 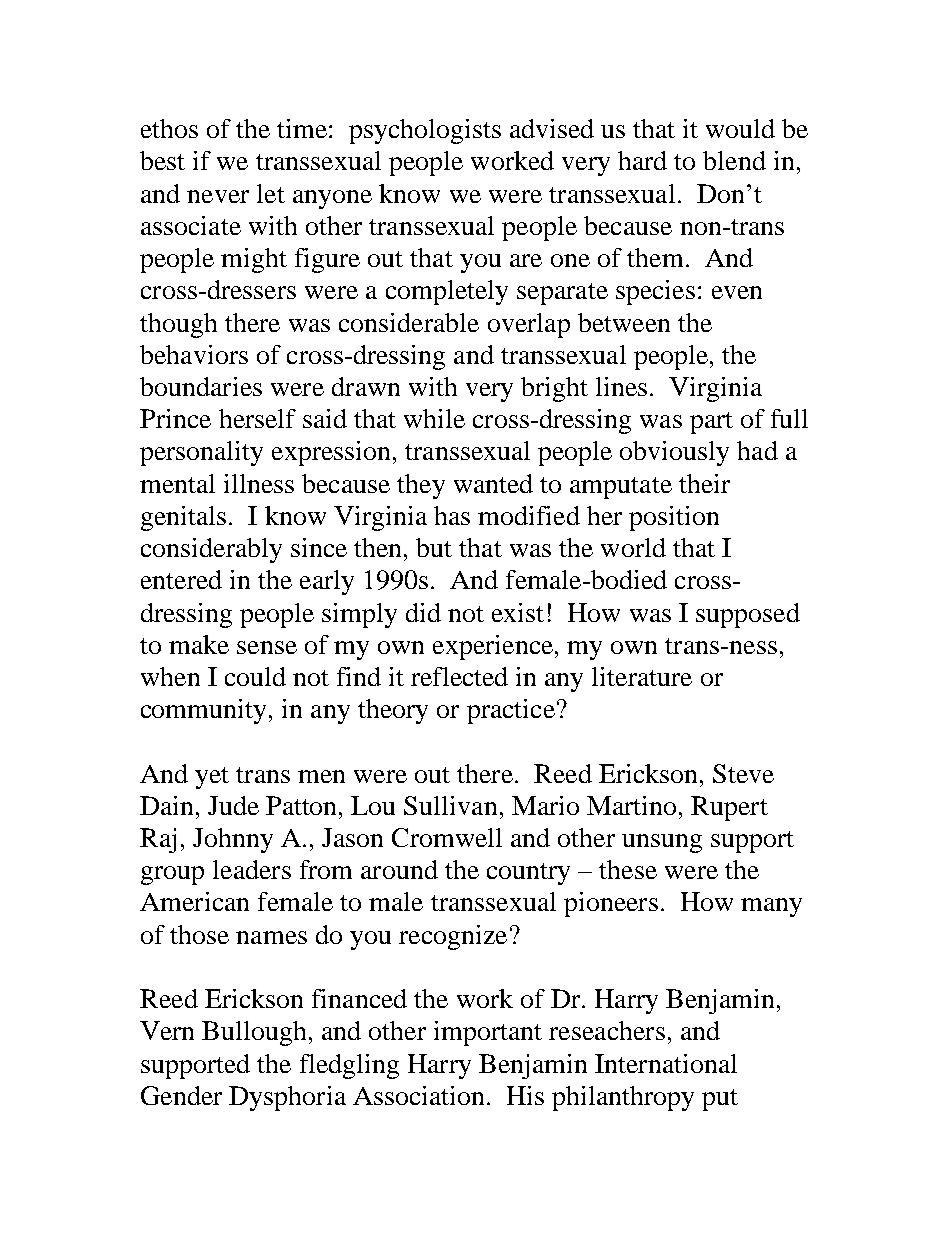 What do you see at coordinates (666, 1063) in the page?
I see `International` at bounding box center [666, 1063].
